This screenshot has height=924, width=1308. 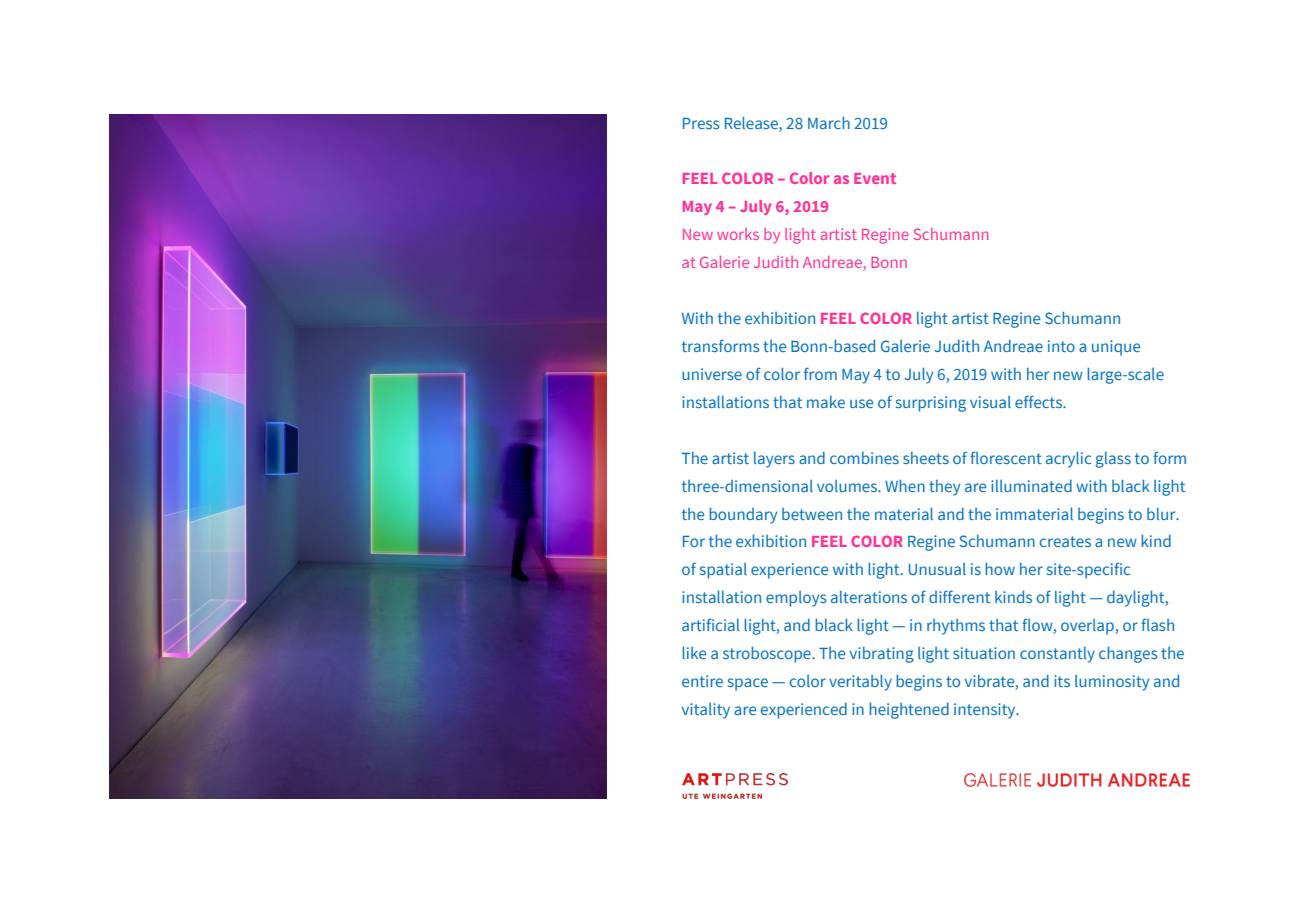 What do you see at coordinates (829, 122) in the screenshot?
I see `March` at bounding box center [829, 122].
